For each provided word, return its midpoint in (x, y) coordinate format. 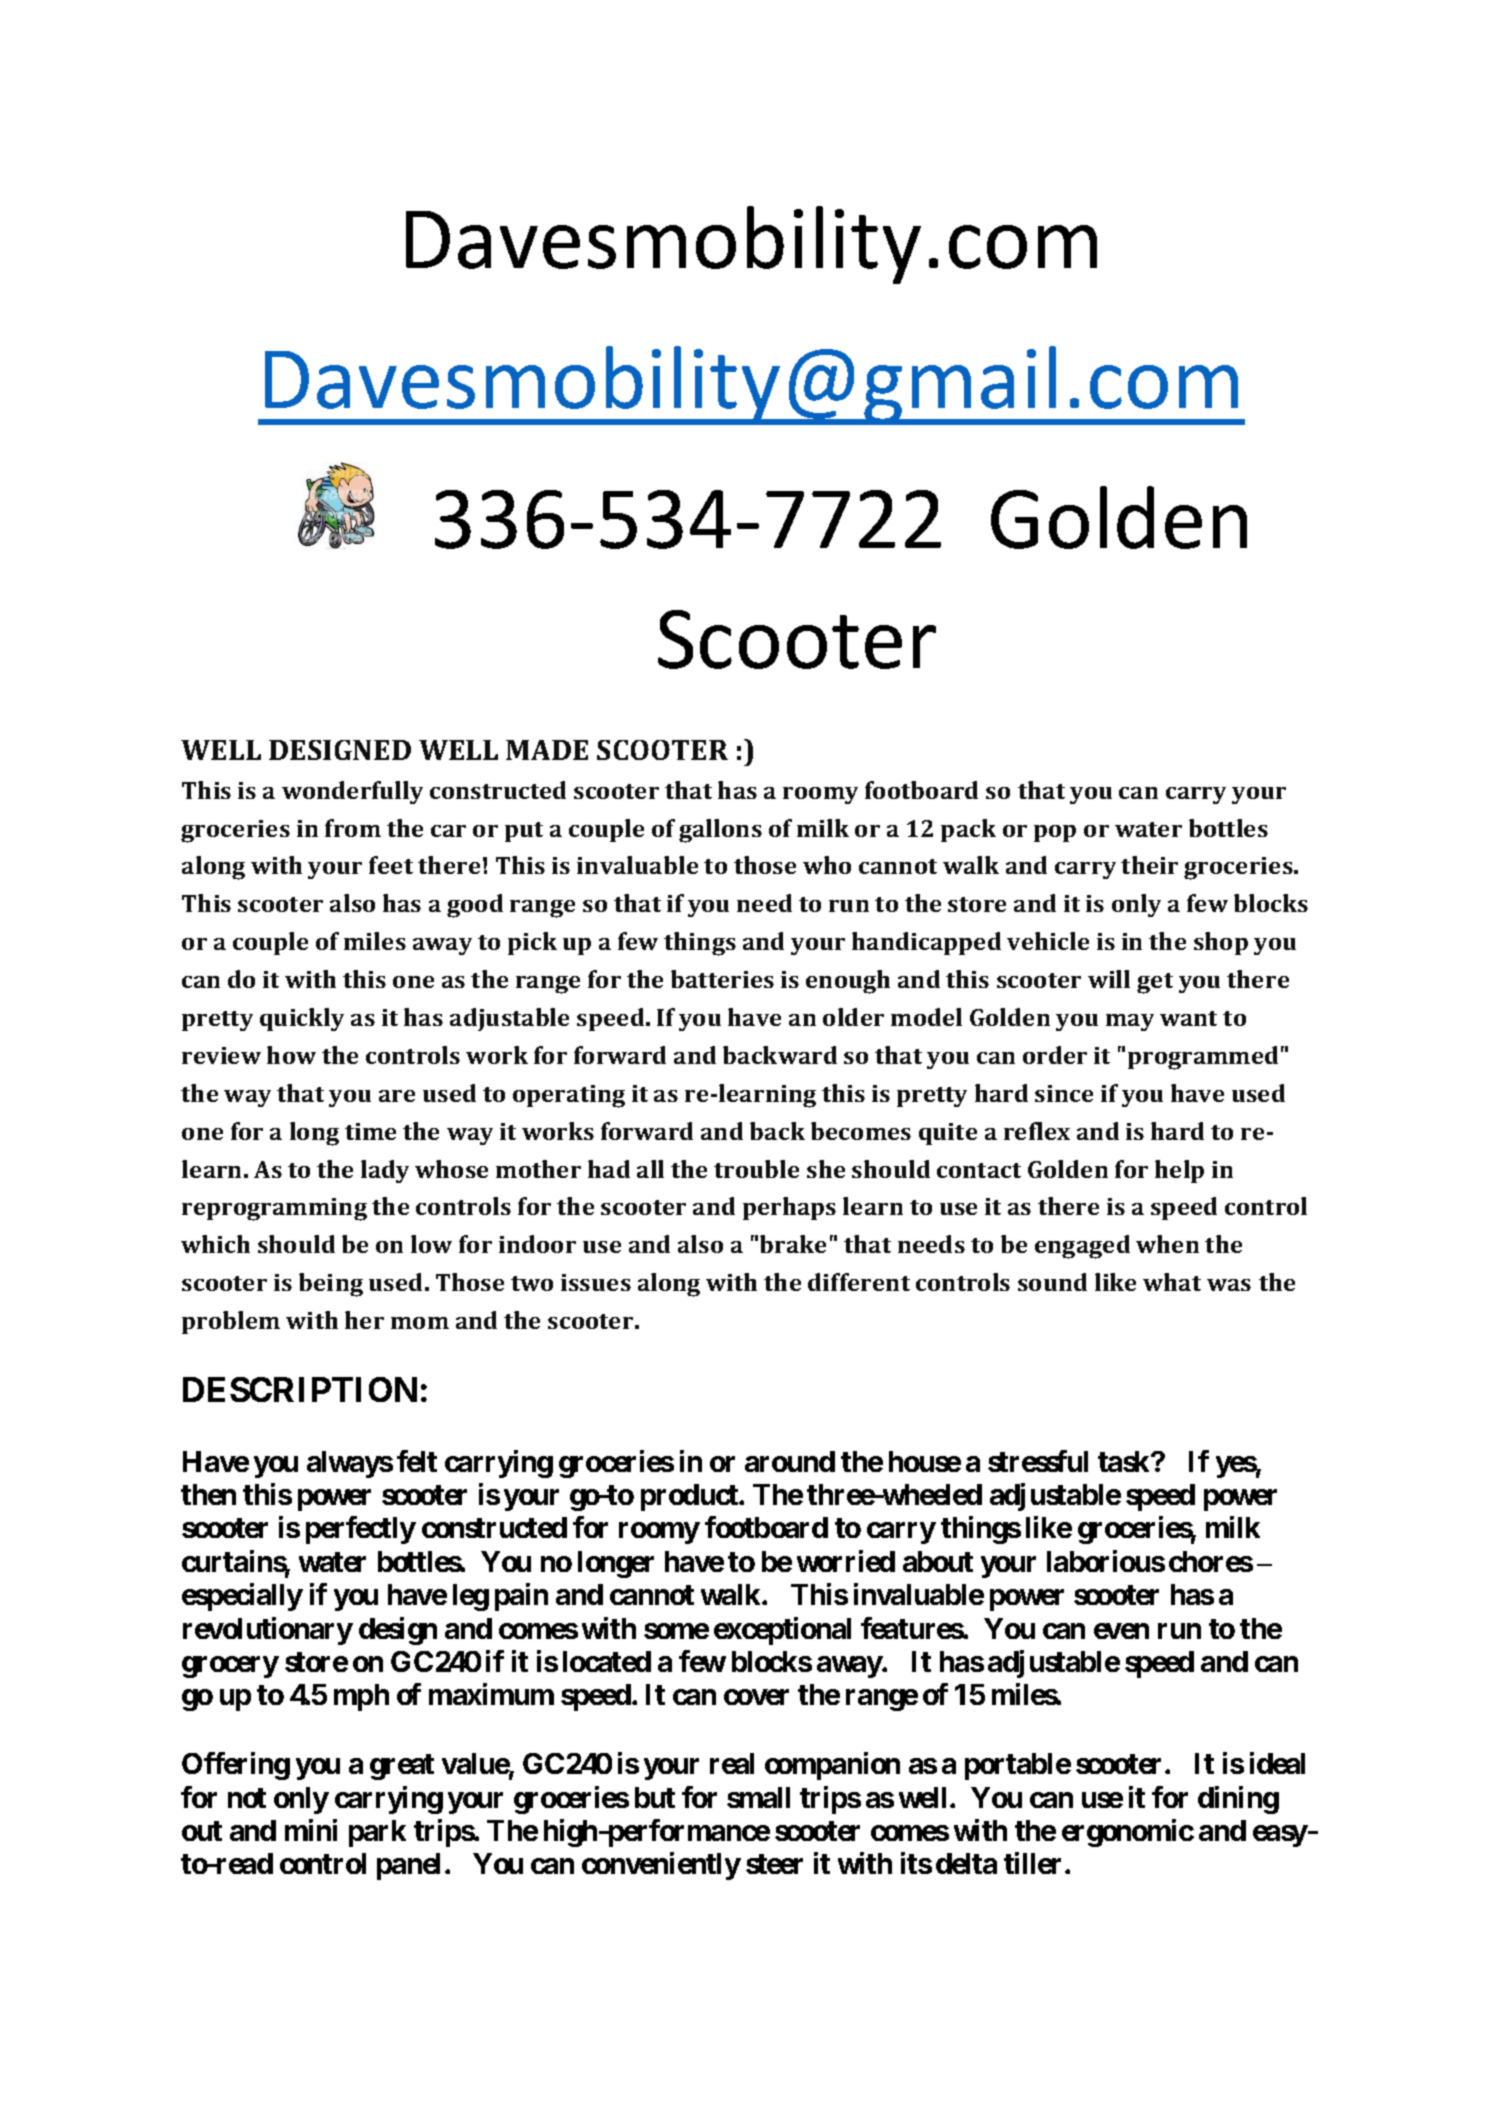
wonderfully (352, 792)
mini (311, 1830)
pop (1055, 833)
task (1125, 1461)
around (790, 1461)
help (1179, 1171)
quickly (302, 1019)
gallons (720, 831)
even (1121, 1631)
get (1155, 983)
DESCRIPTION (300, 1389)
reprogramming (274, 1209)
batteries (722, 979)
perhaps (789, 1208)
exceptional (782, 1631)
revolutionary (268, 1631)
